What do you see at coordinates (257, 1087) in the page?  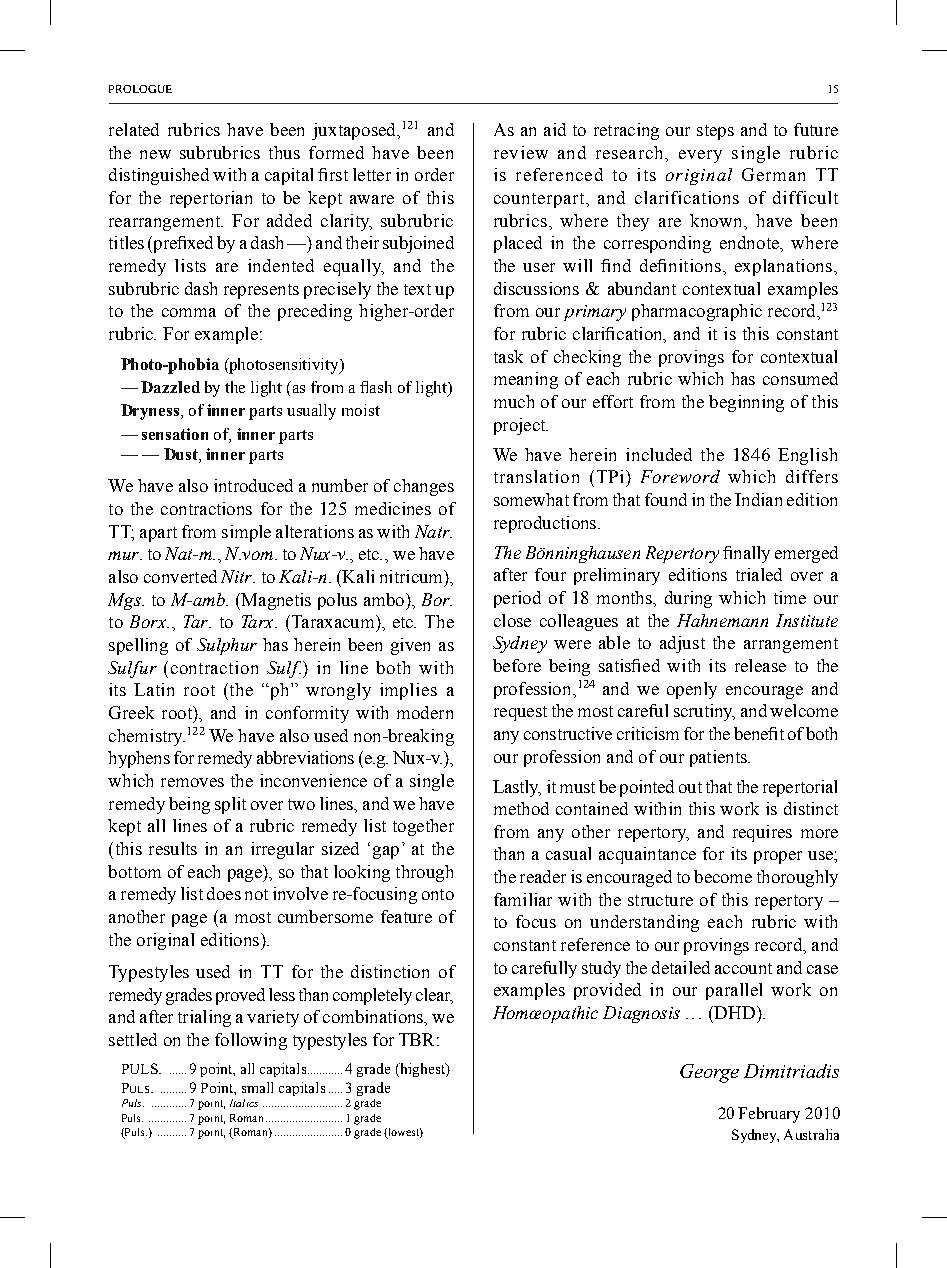 I see `small` at bounding box center [257, 1087].
